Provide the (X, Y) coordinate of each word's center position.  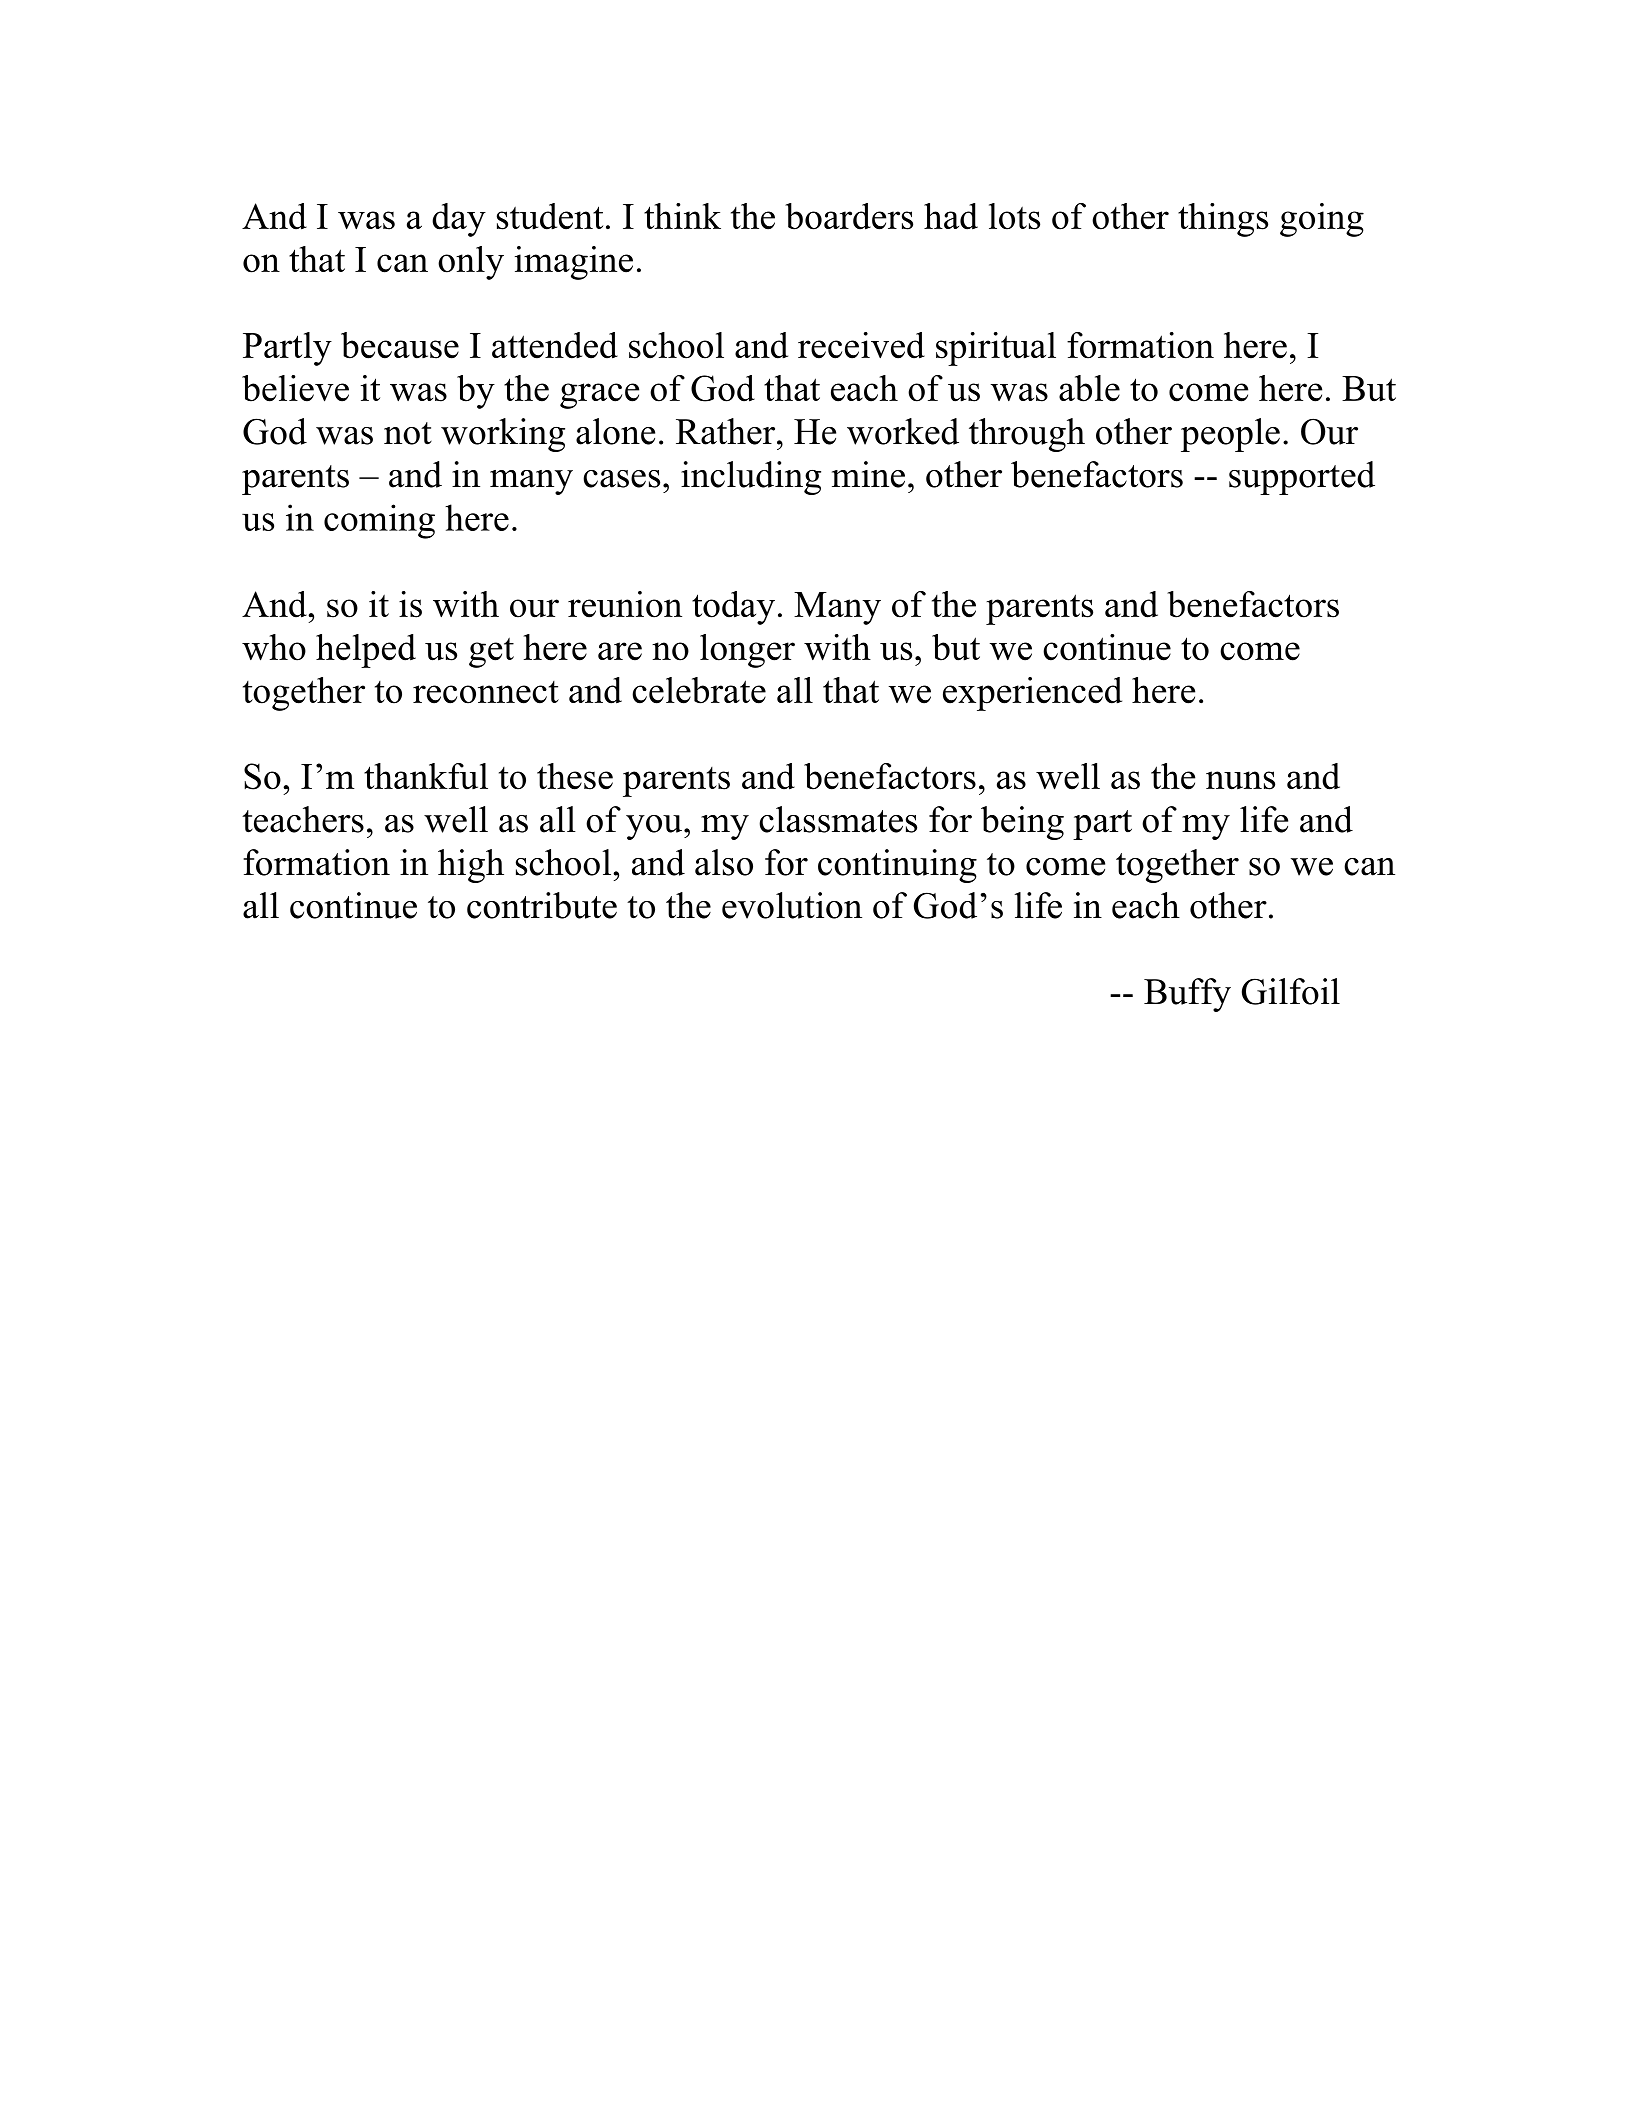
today (733, 608)
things (1223, 220)
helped (366, 651)
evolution (792, 905)
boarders (849, 216)
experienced (1032, 694)
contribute (542, 905)
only (471, 263)
